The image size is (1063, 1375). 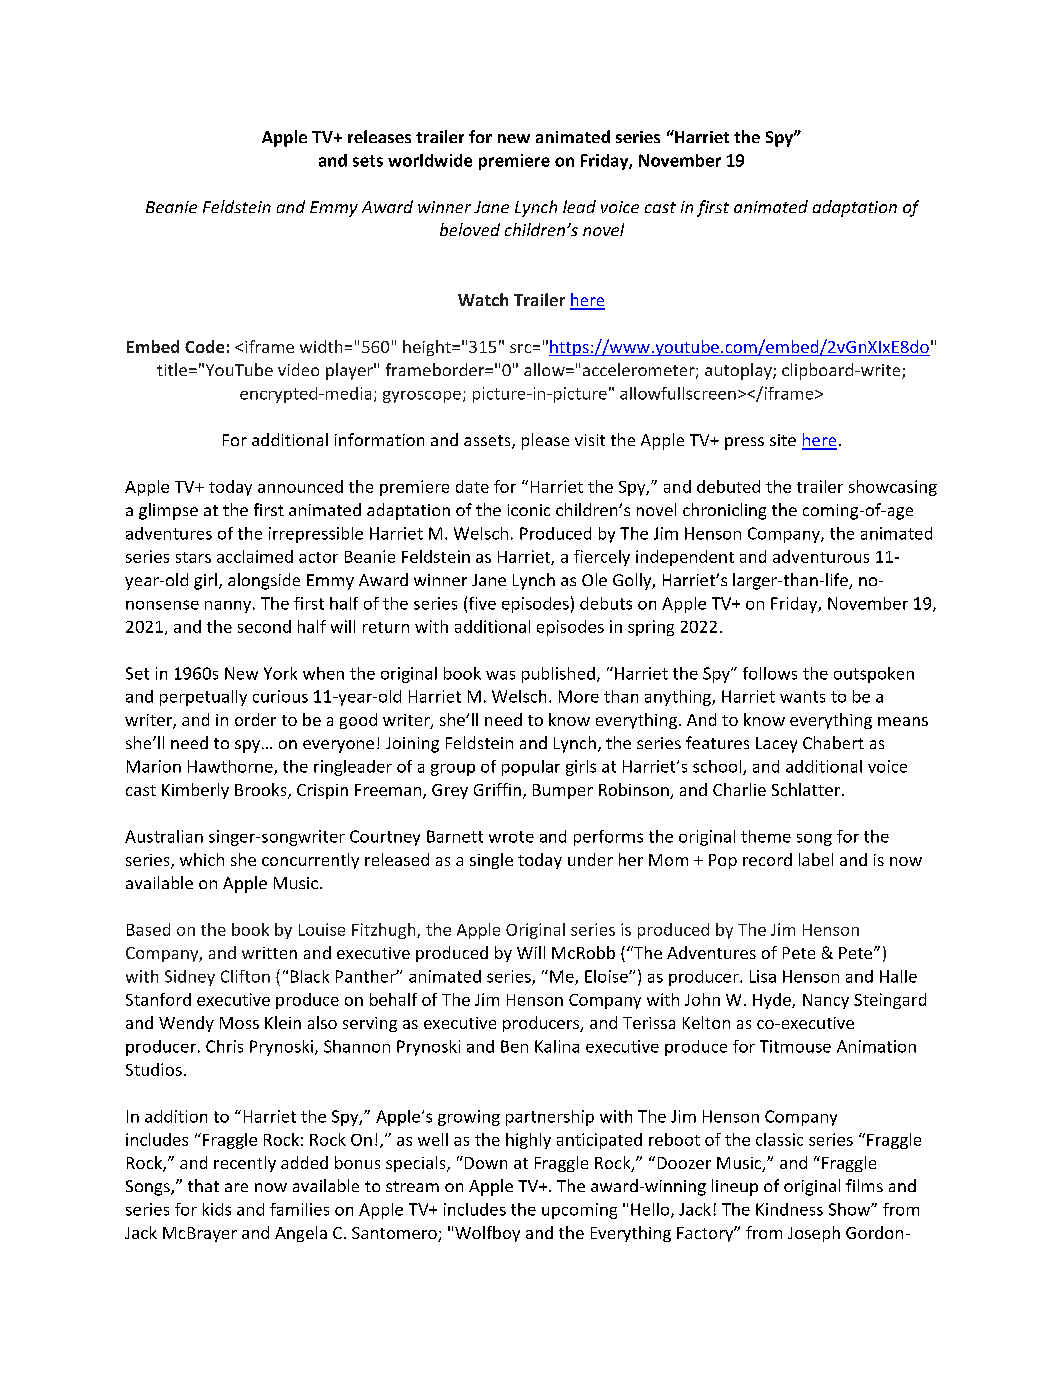 I want to click on Ole, so click(x=594, y=579).
